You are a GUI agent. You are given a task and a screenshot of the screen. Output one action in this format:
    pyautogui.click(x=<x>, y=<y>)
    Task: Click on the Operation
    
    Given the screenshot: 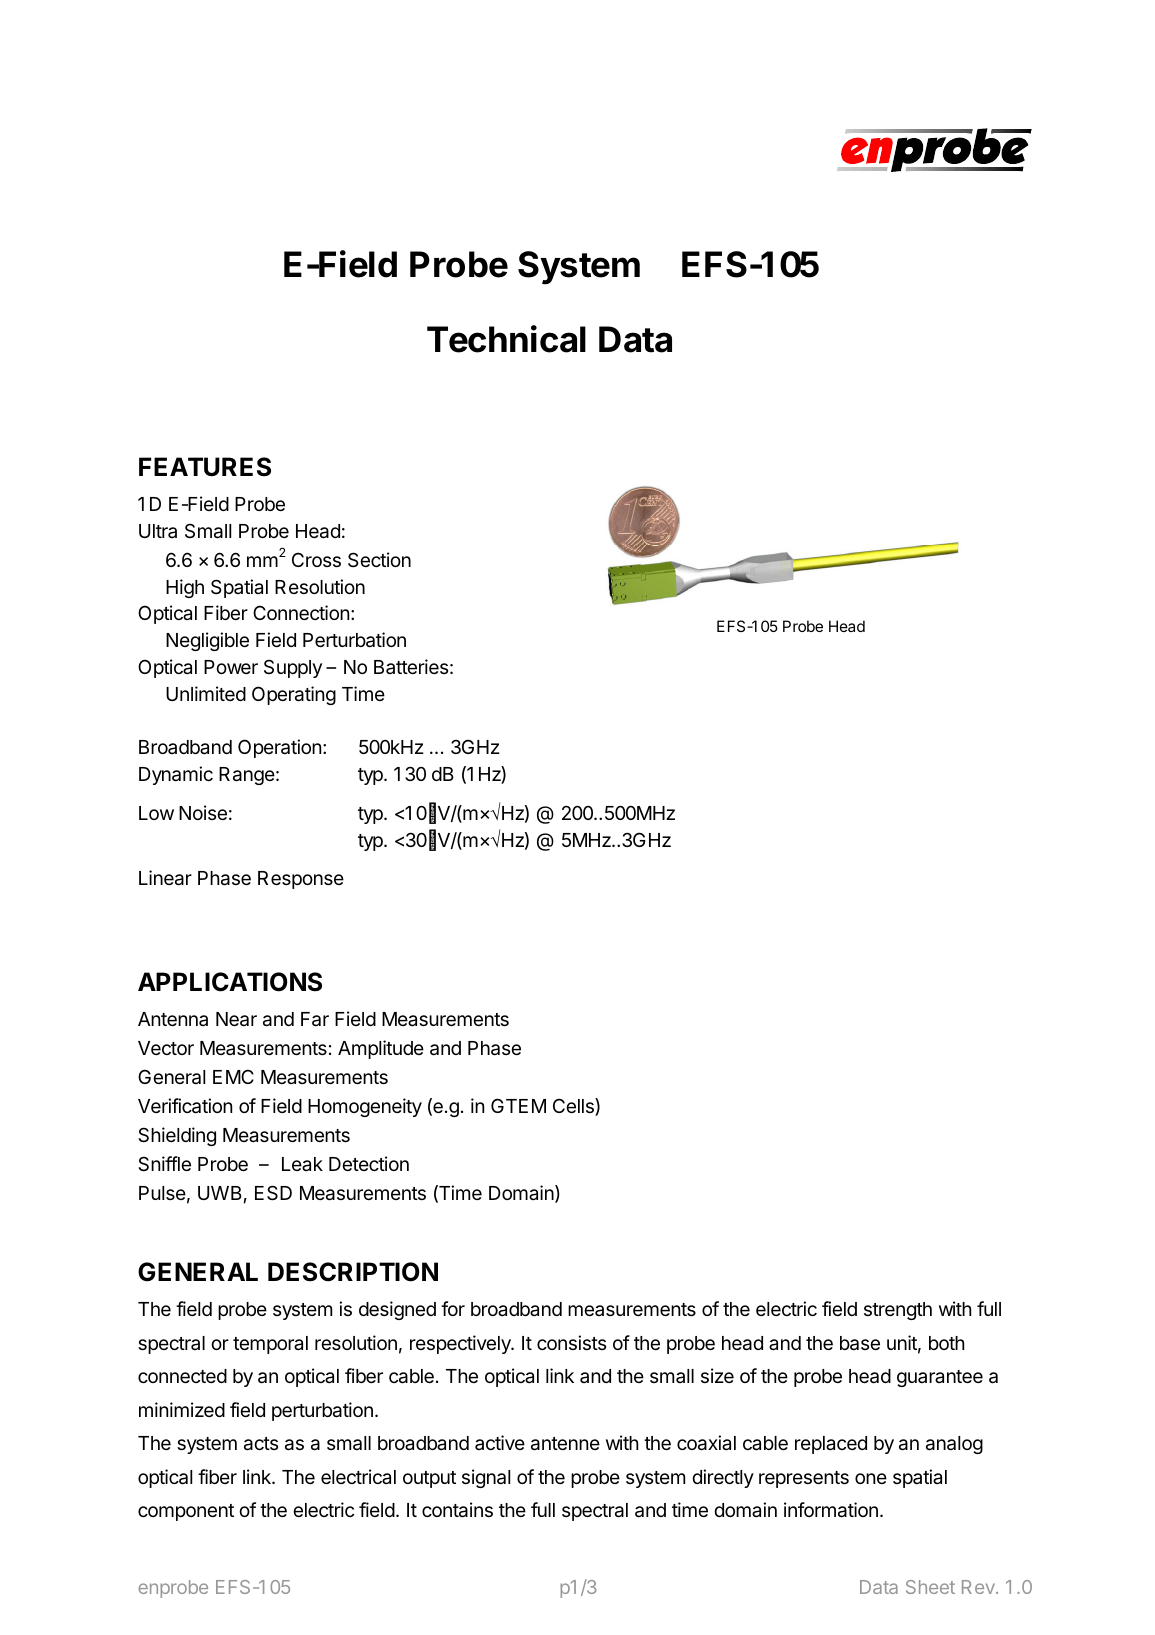 What is the action you would take?
    pyautogui.click(x=279, y=748)
